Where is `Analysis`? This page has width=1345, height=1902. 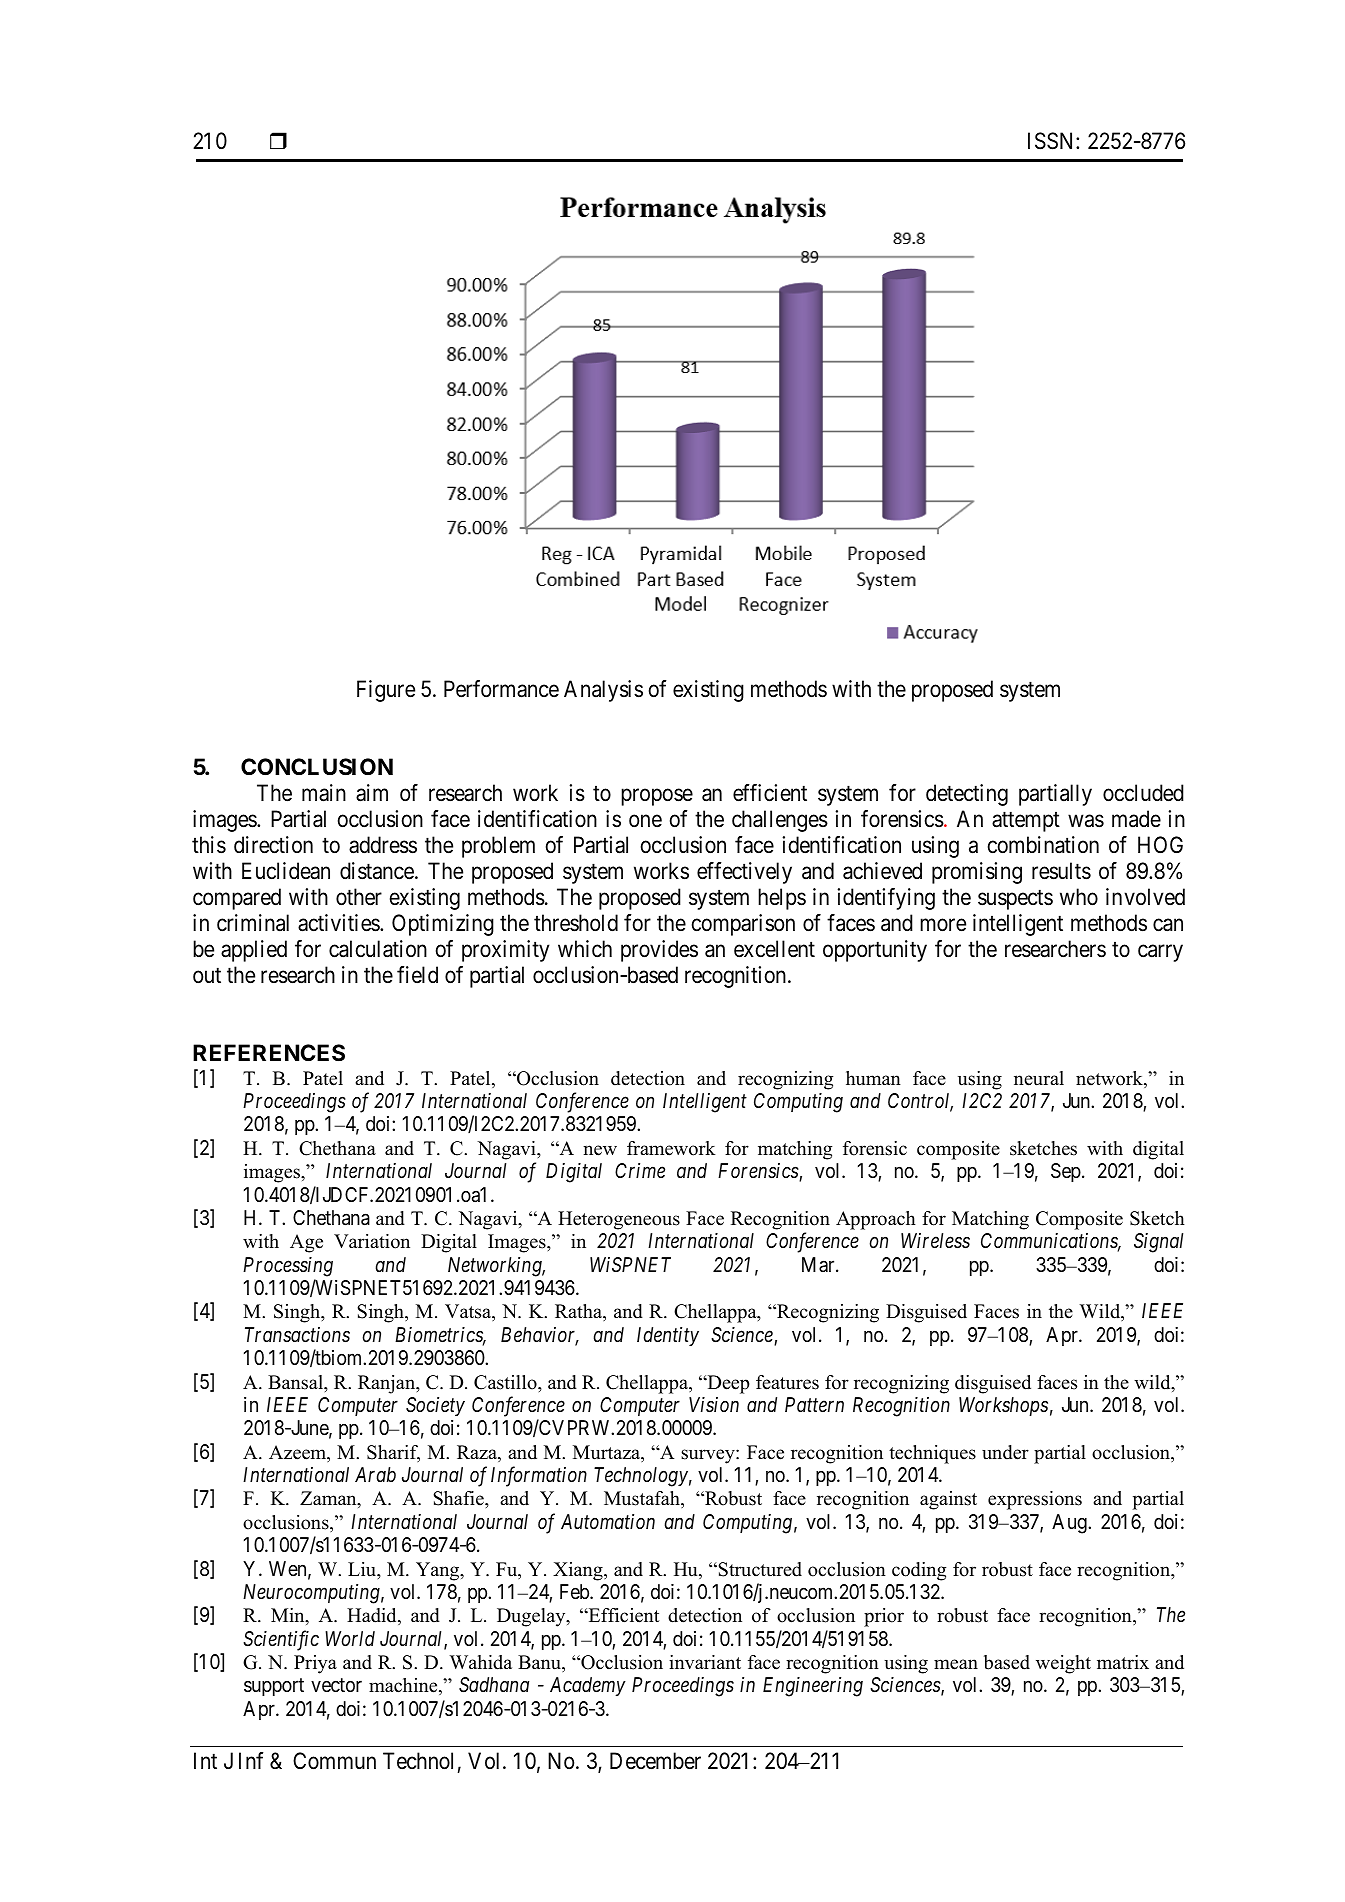 Analysis is located at coordinates (603, 691).
